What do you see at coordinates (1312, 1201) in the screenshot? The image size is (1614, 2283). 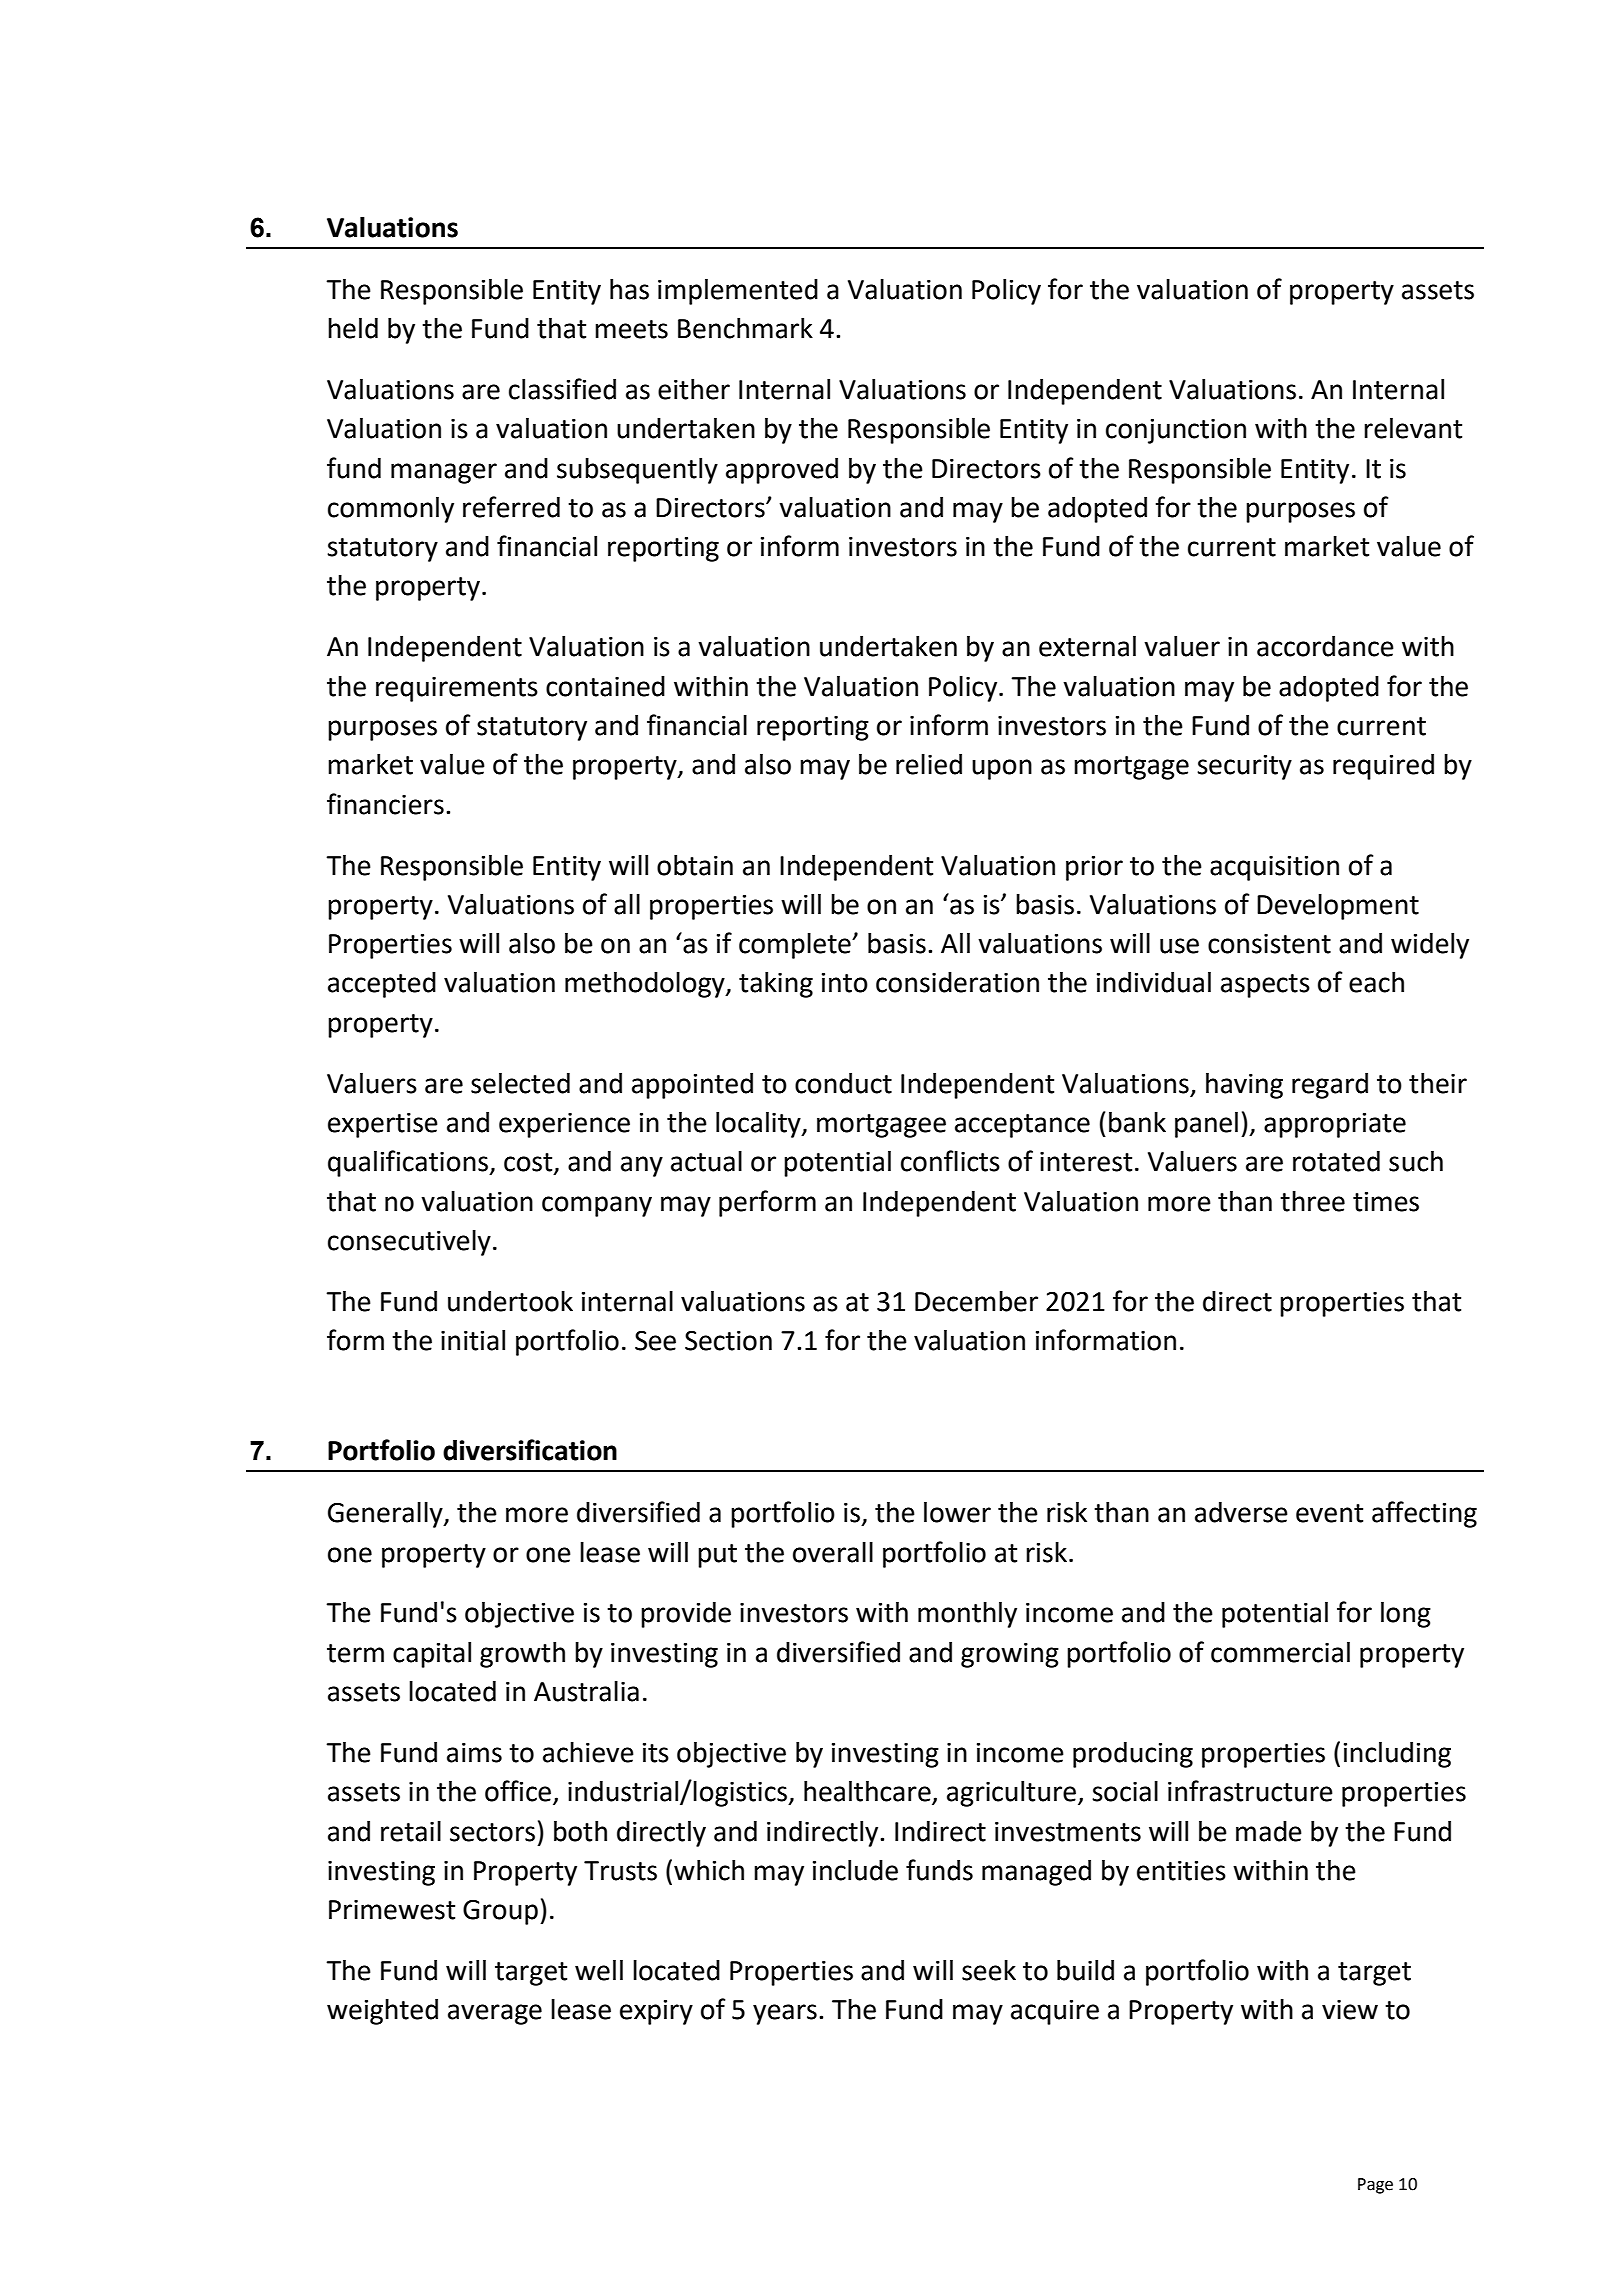 I see `three` at bounding box center [1312, 1201].
